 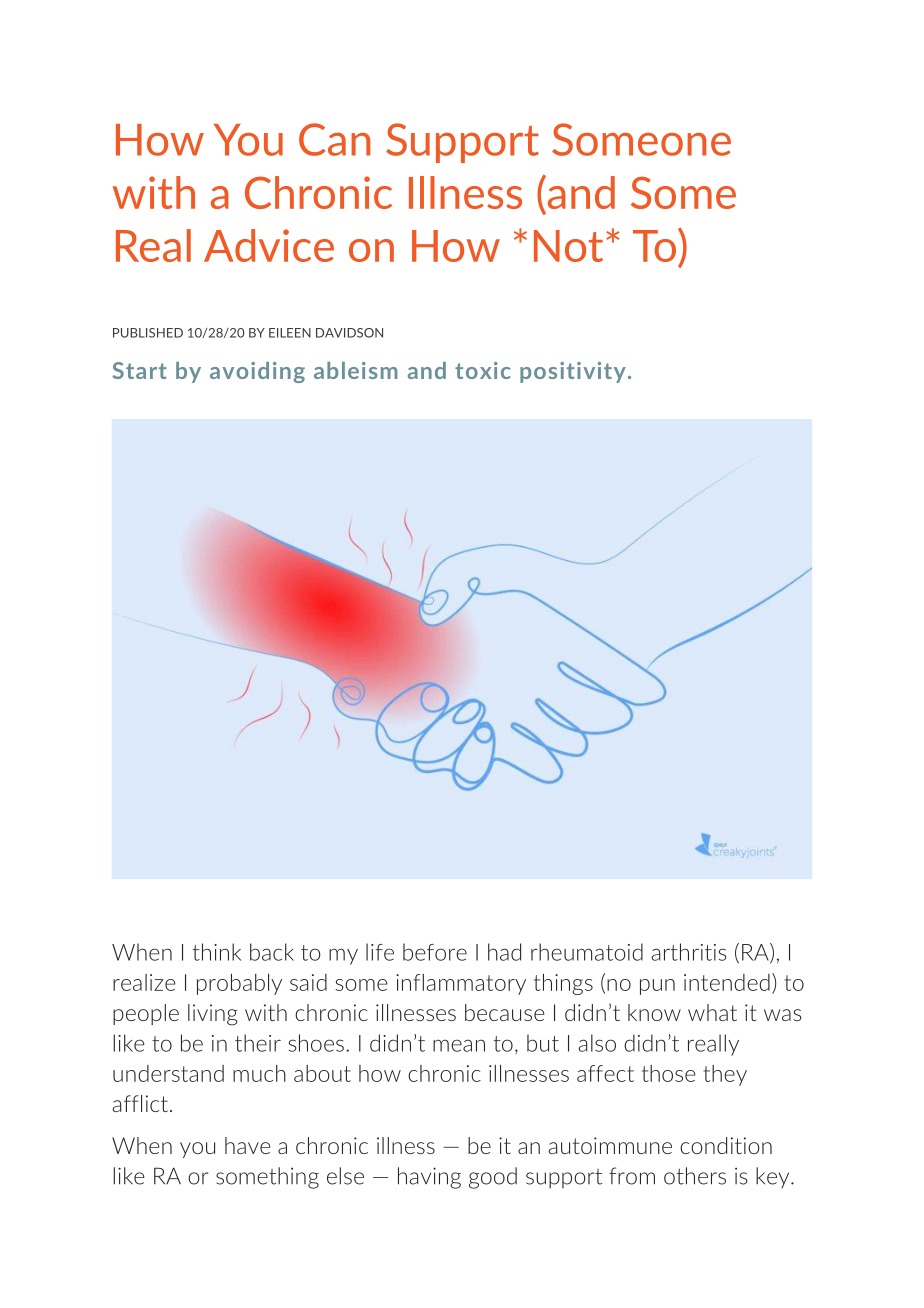 What do you see at coordinates (257, 372) in the screenshot?
I see `avoiding` at bounding box center [257, 372].
